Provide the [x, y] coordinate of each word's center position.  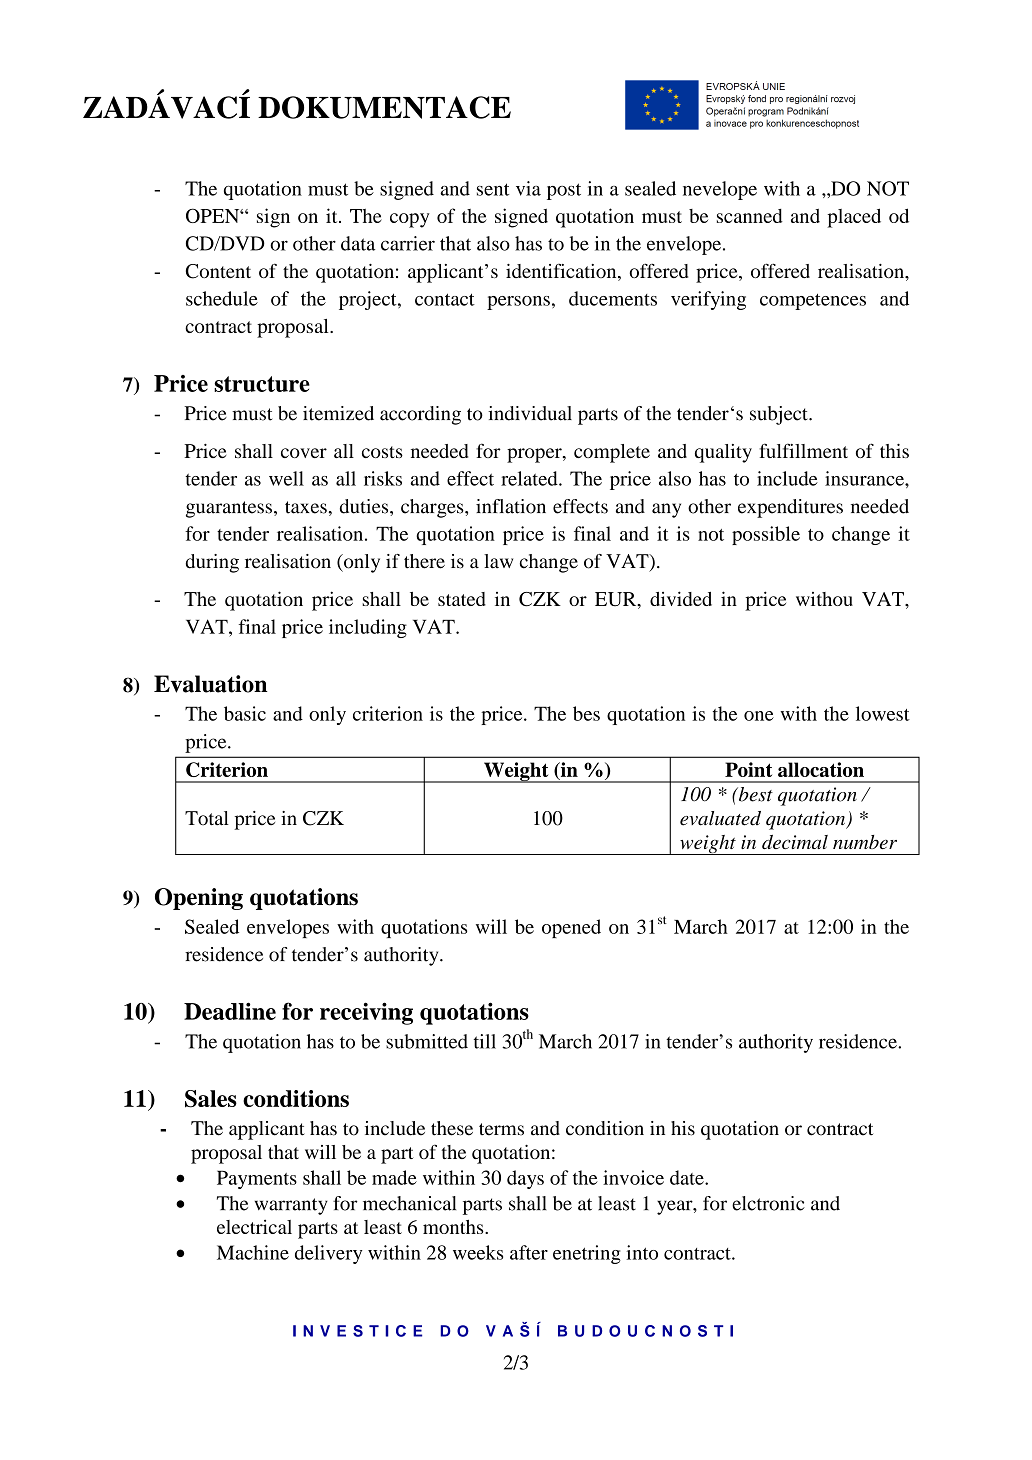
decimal [795, 842]
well [286, 478]
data [358, 243]
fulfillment [803, 450]
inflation [511, 506]
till [485, 1041]
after [529, 1252]
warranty [291, 1206]
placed [854, 218]
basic [245, 713]
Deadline [230, 1011]
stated [462, 599]
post [564, 191]
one [759, 716]
